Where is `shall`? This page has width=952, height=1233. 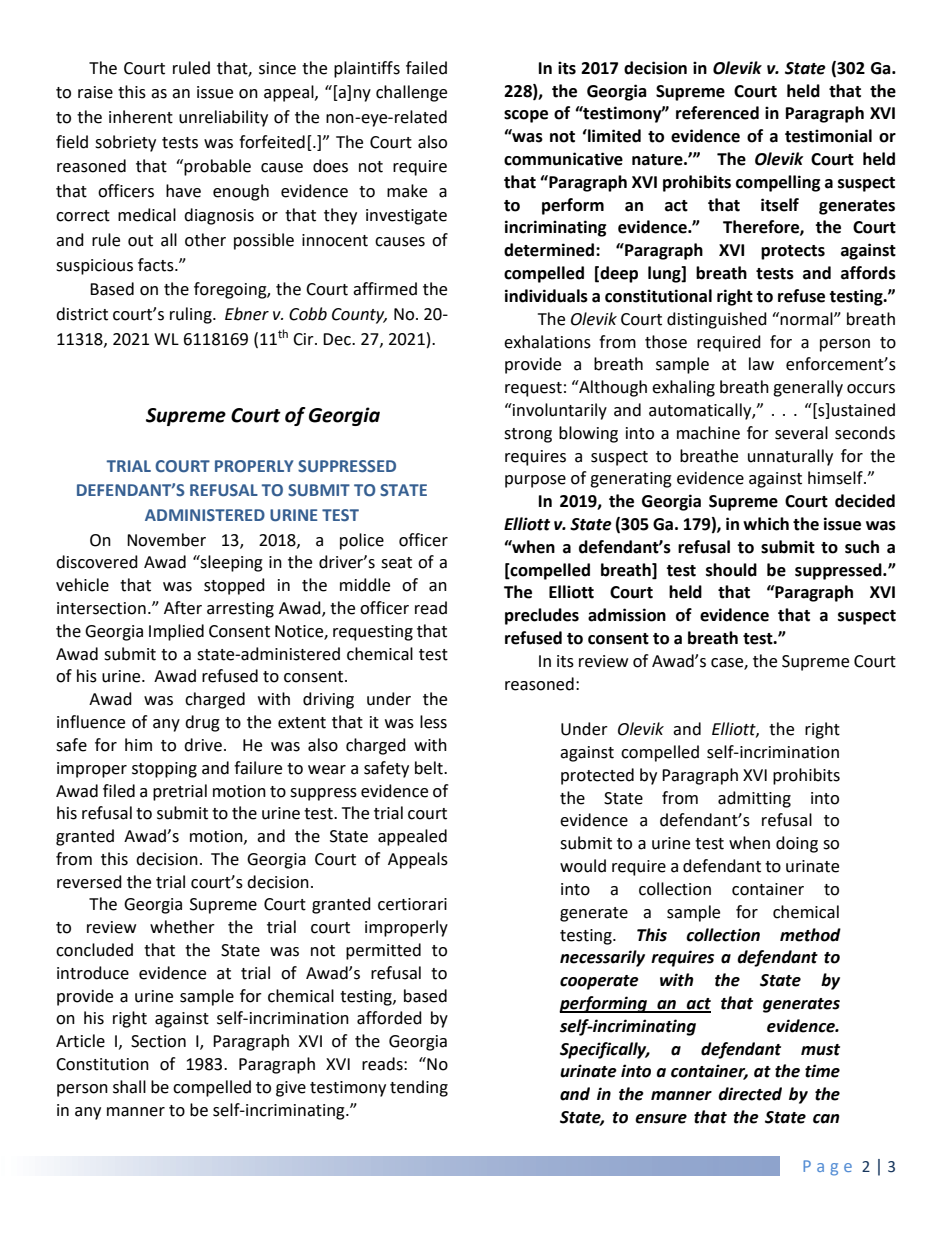 shall is located at coordinates (129, 1087).
